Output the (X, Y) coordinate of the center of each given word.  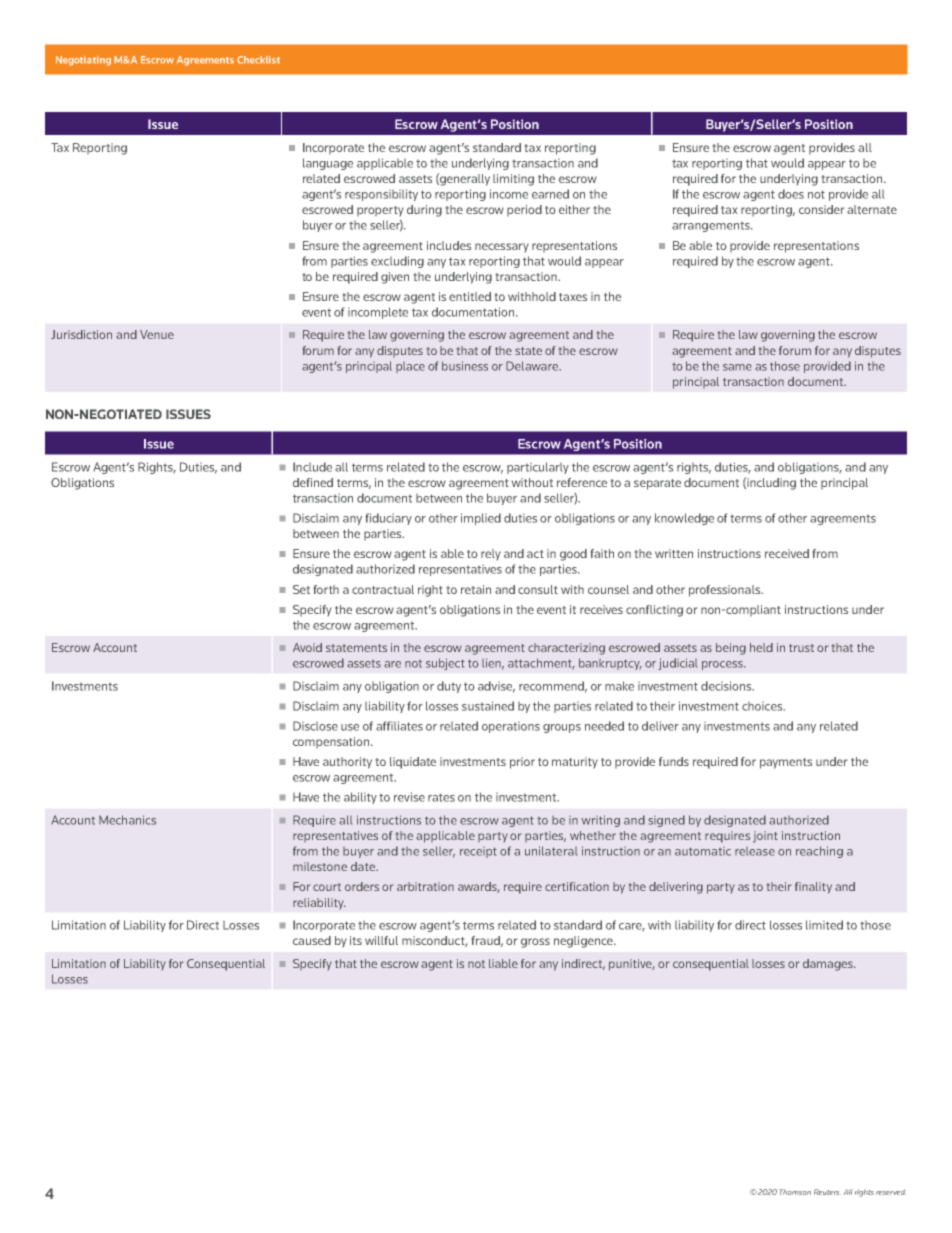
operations (511, 727)
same (737, 367)
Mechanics (127, 820)
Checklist (258, 60)
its (356, 940)
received (787, 553)
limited (824, 925)
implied (481, 519)
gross (535, 943)
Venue (157, 334)
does (791, 194)
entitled (470, 296)
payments (786, 763)
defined (313, 482)
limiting (513, 180)
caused (312, 940)
